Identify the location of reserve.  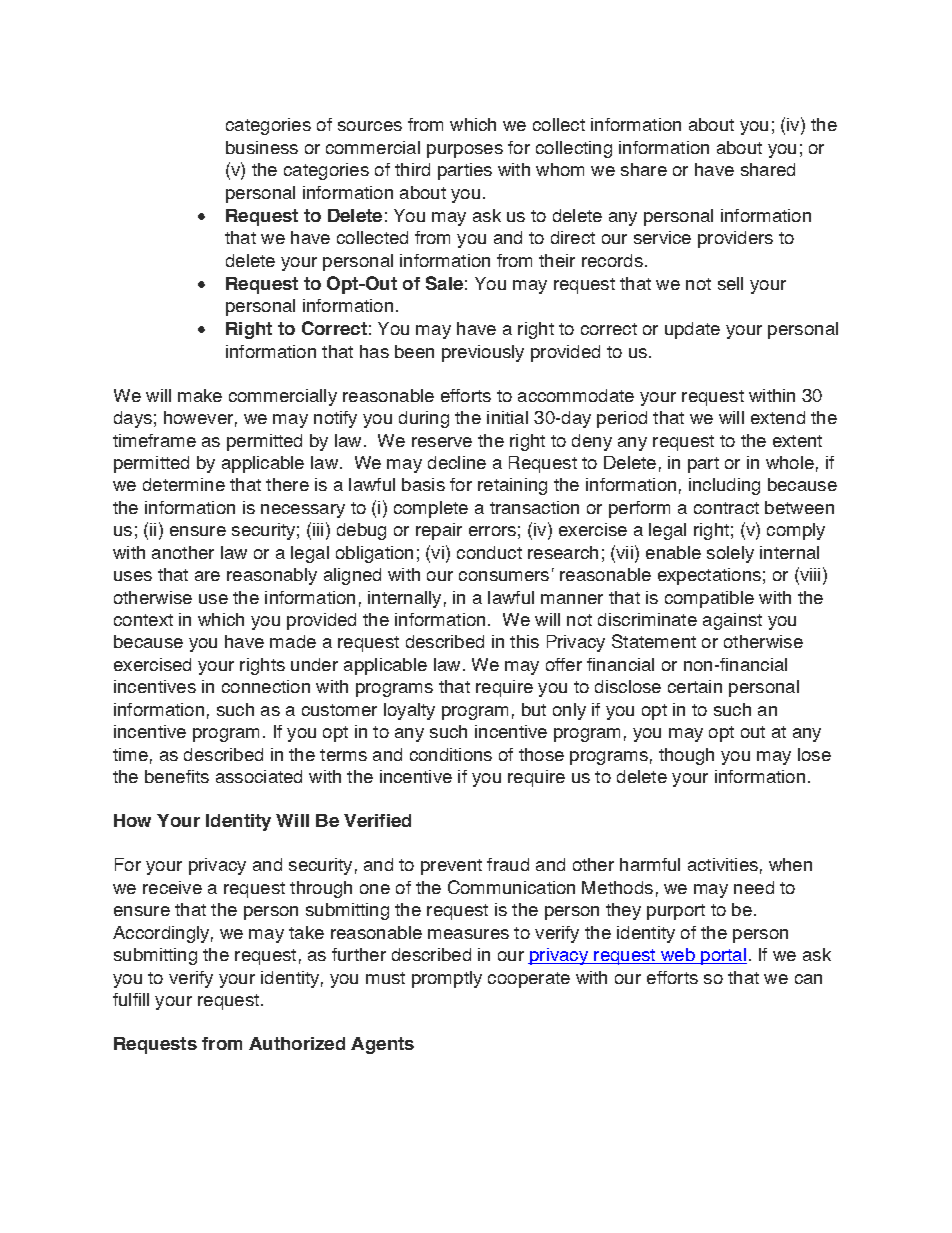
(442, 442).
